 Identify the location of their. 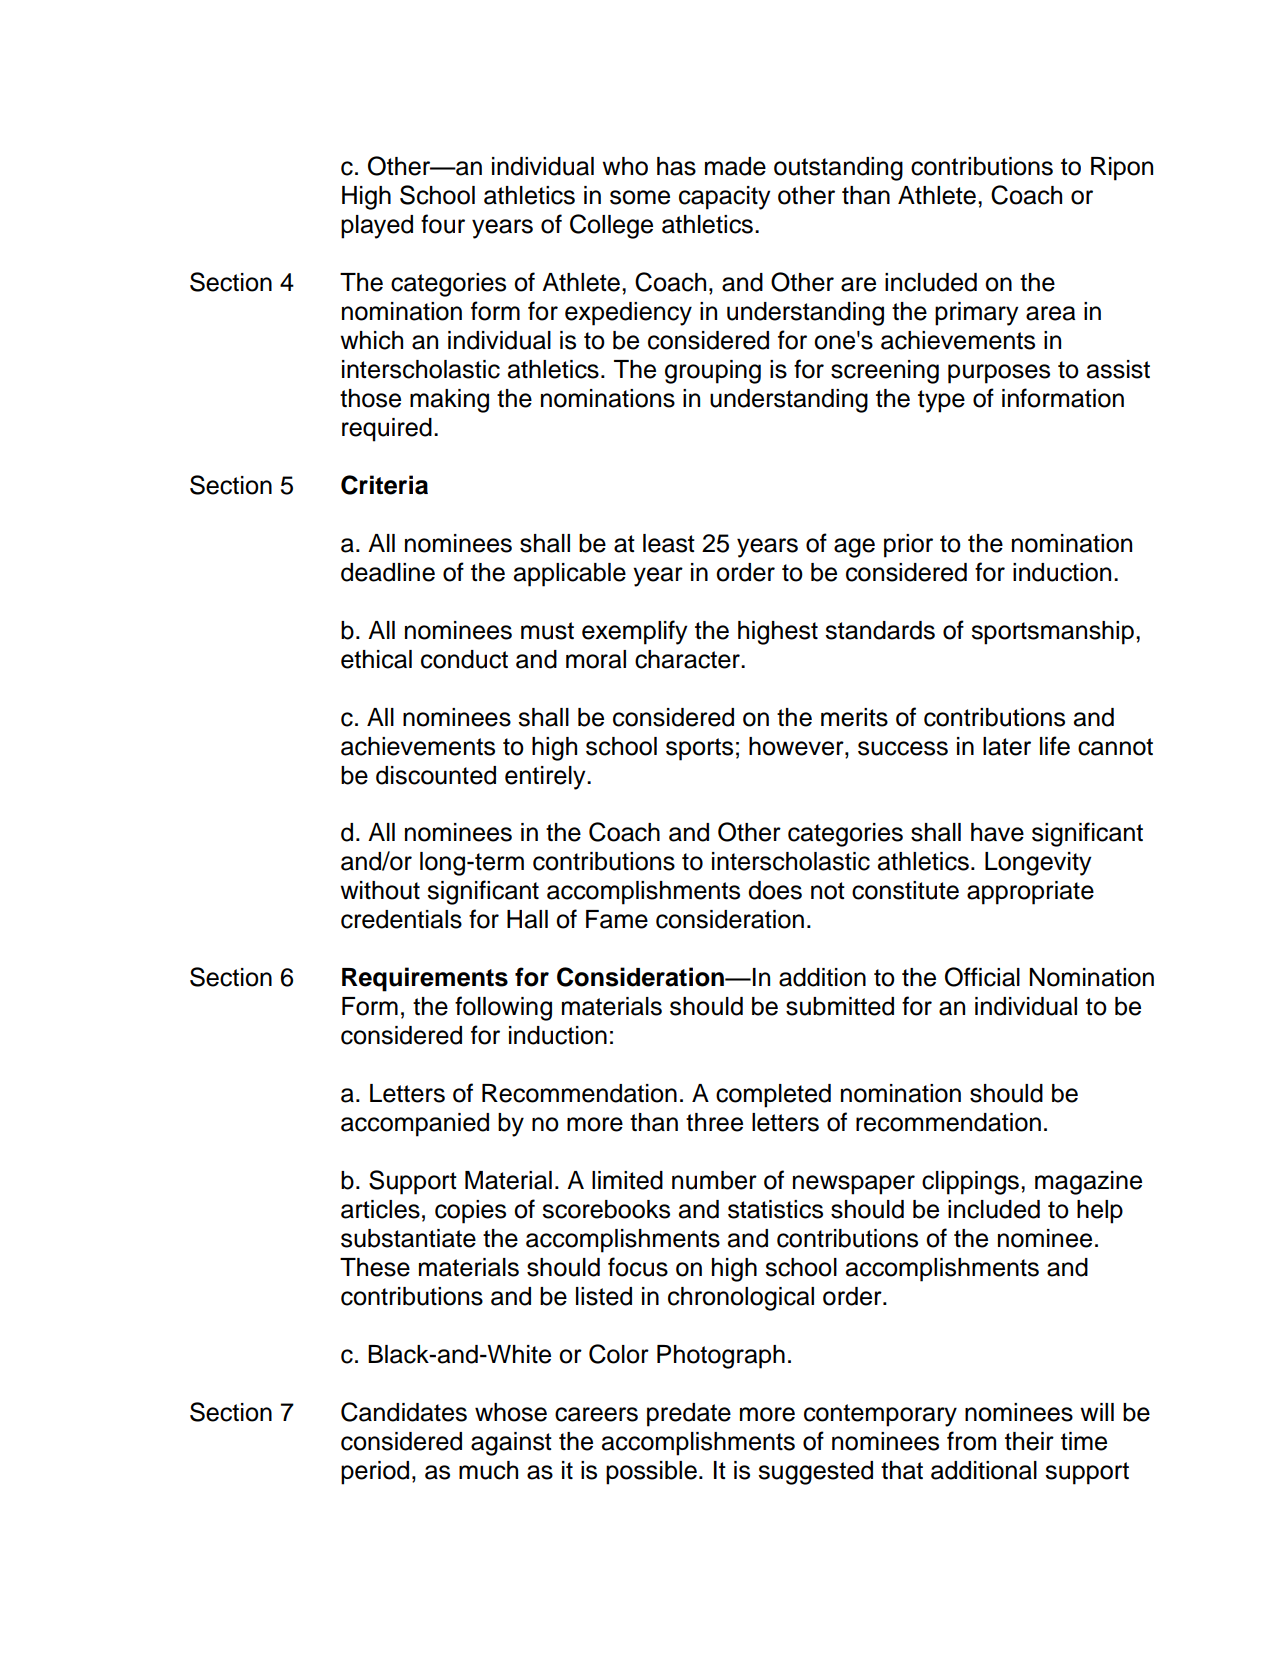
(1029, 1441).
